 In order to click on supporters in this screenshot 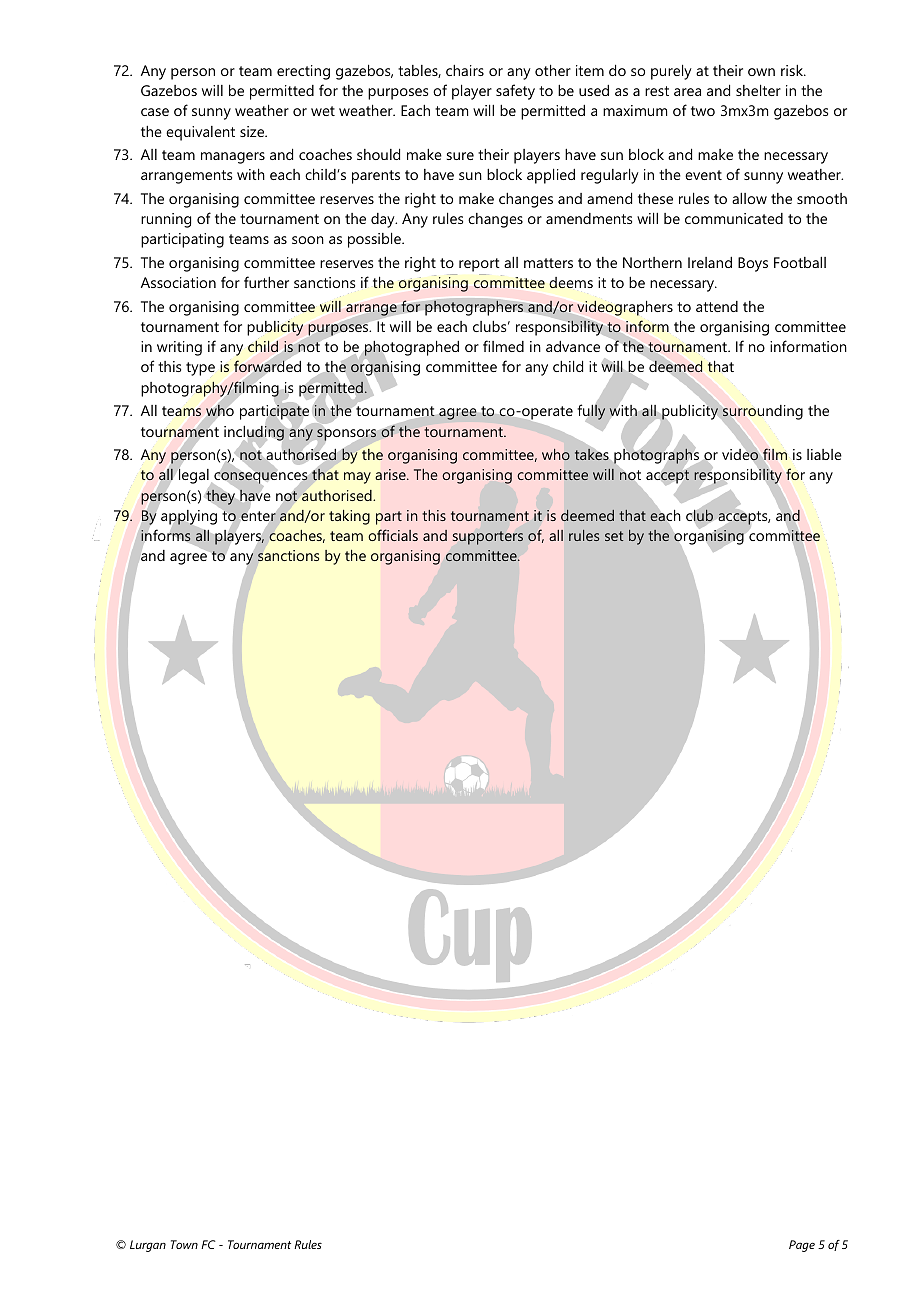, I will do `click(488, 538)`.
